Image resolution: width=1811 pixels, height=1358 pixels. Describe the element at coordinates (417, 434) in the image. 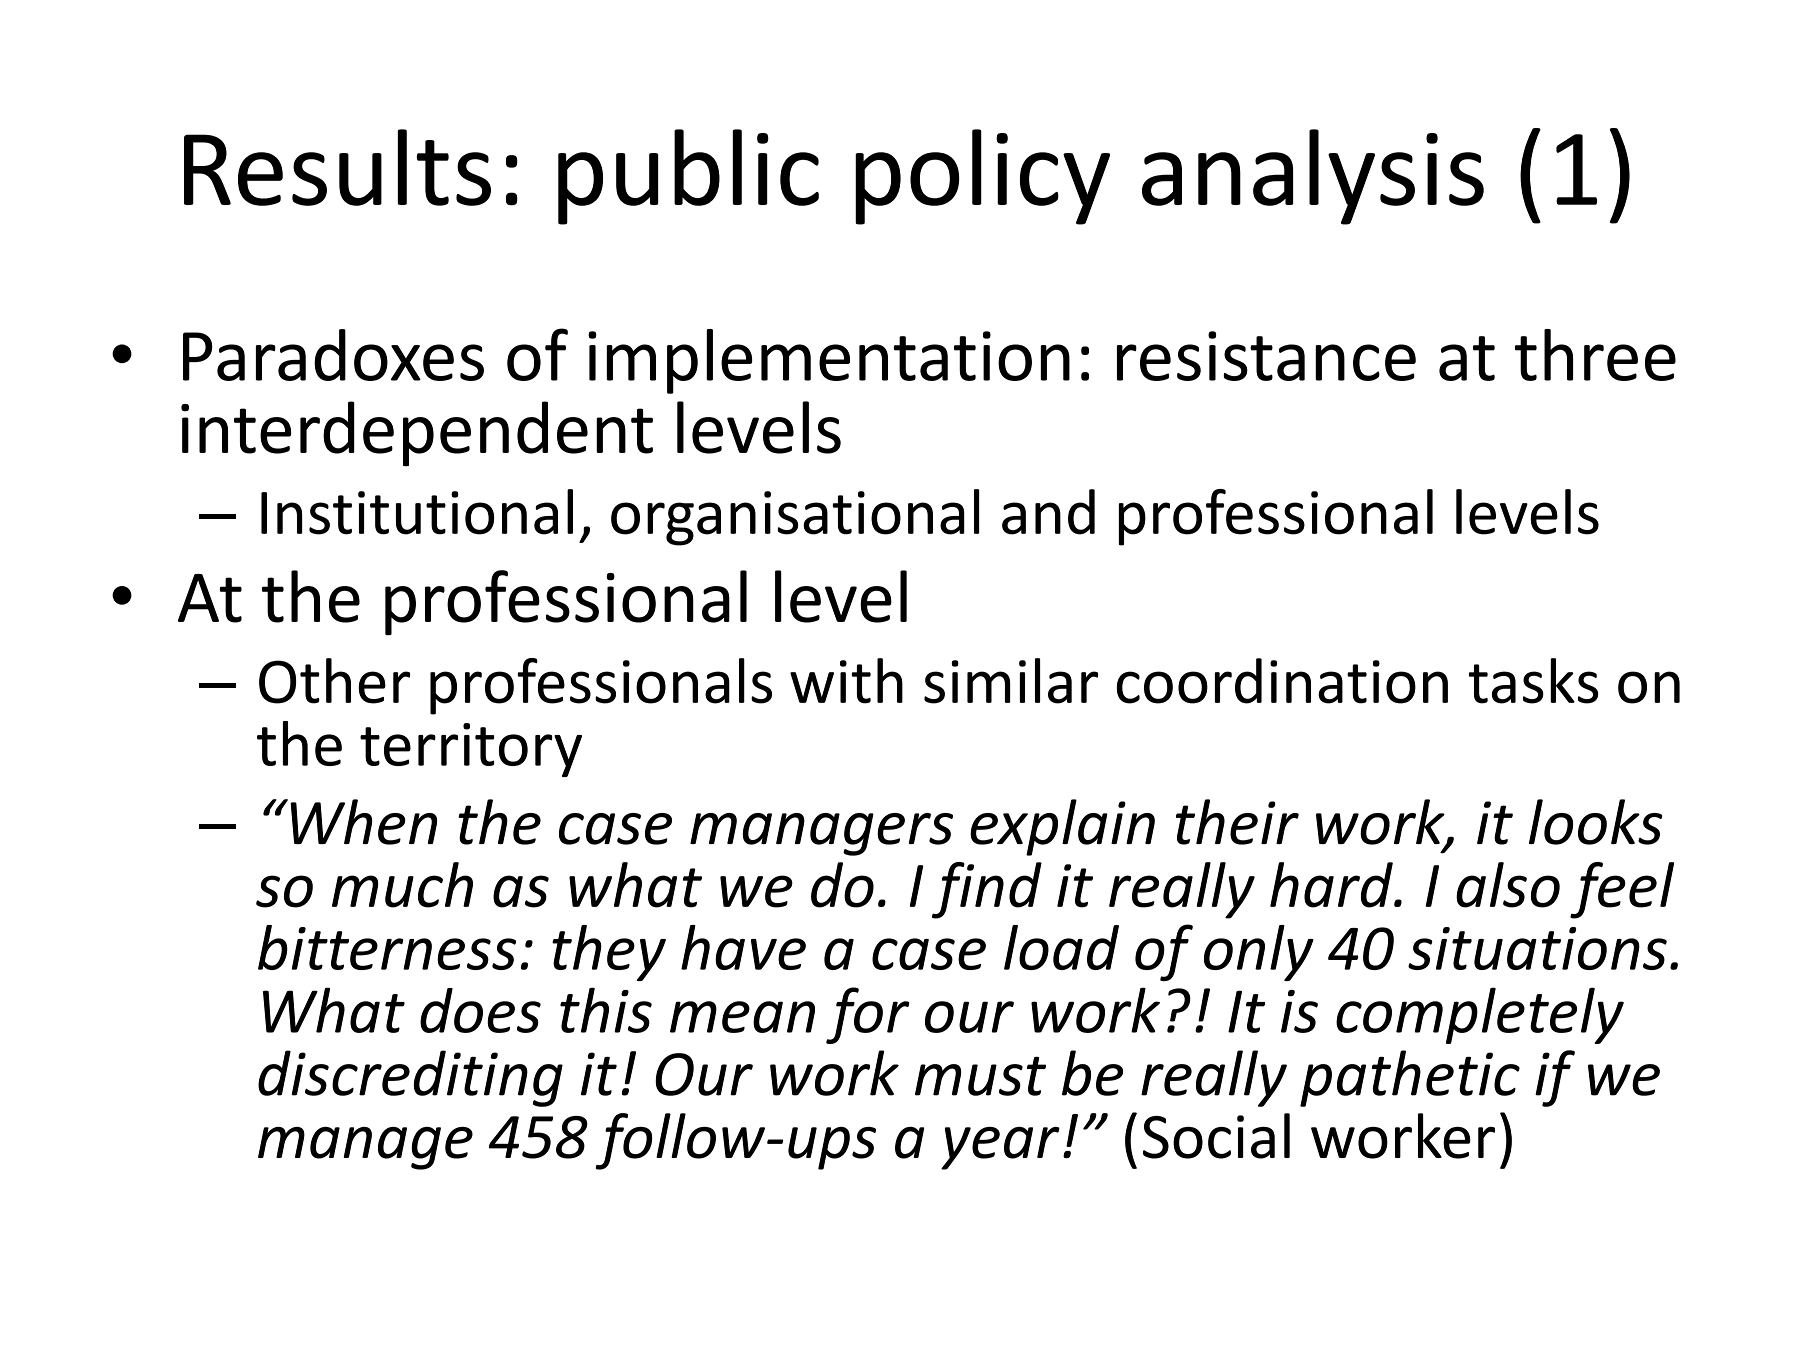

I see `interdependent` at that location.
